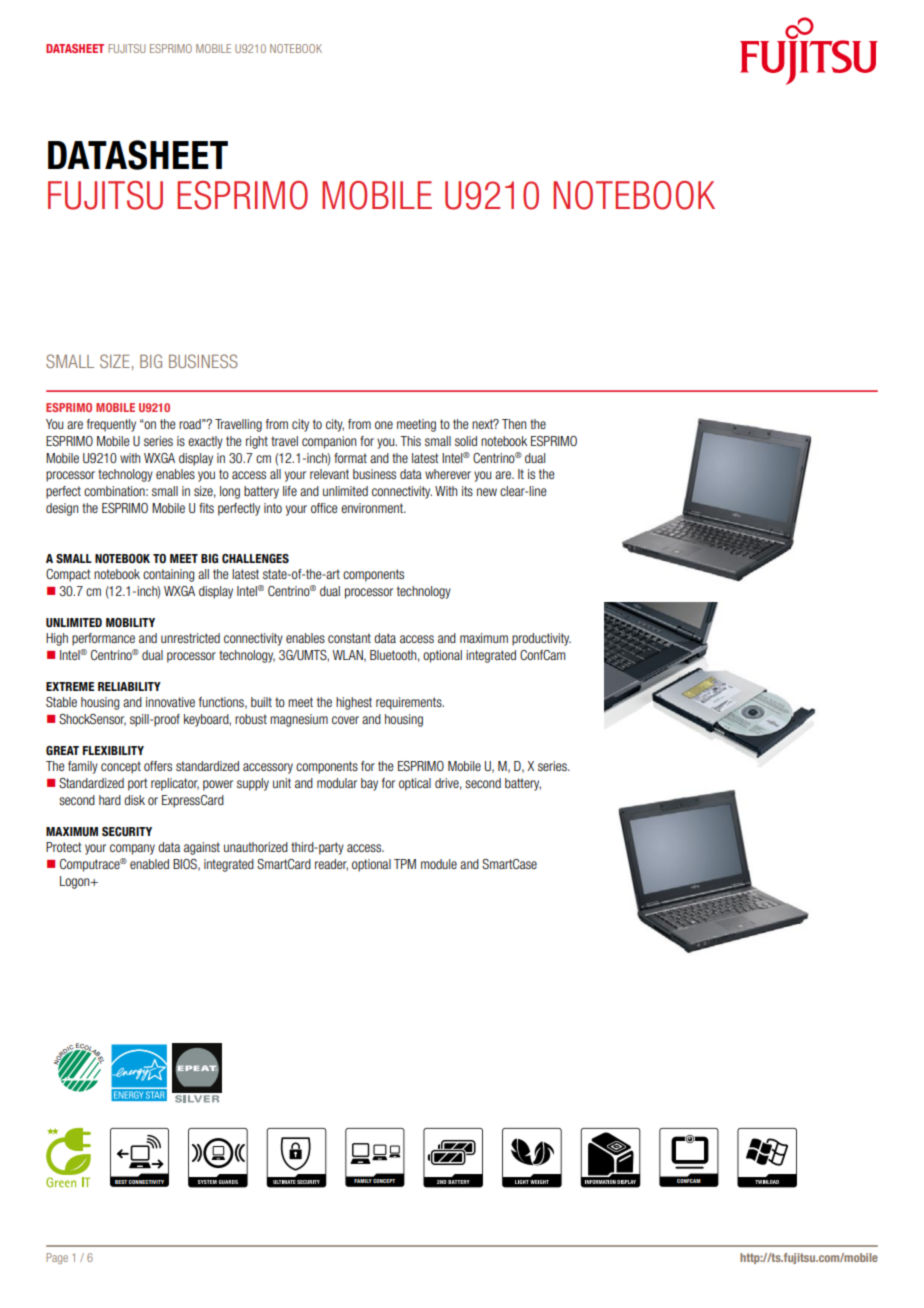 This screenshot has height=1308, width=924. Describe the element at coordinates (405, 864) in the screenshot. I see `TPM` at that location.
